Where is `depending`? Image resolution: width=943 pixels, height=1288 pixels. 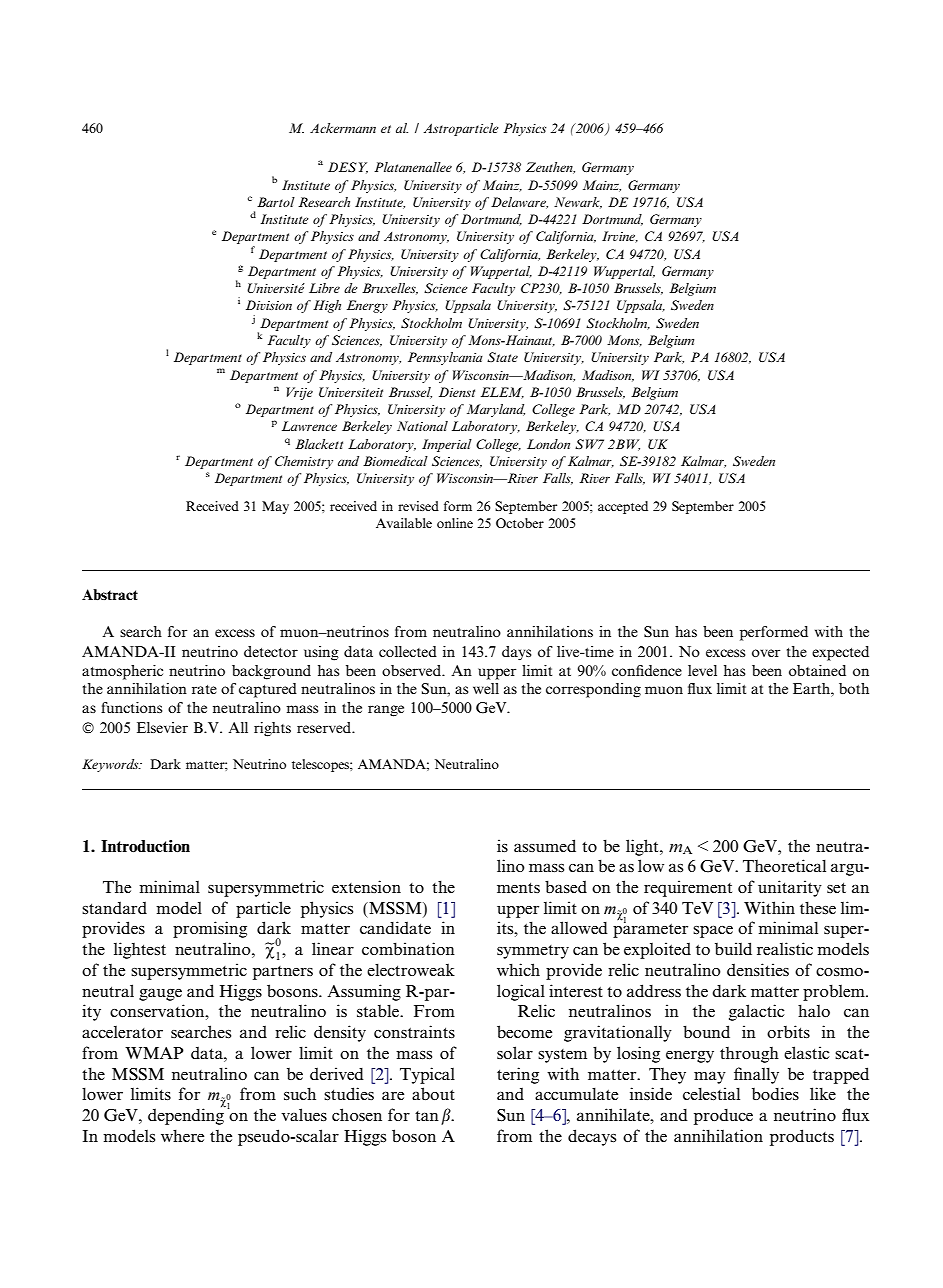
depending is located at coordinates (187, 1115).
